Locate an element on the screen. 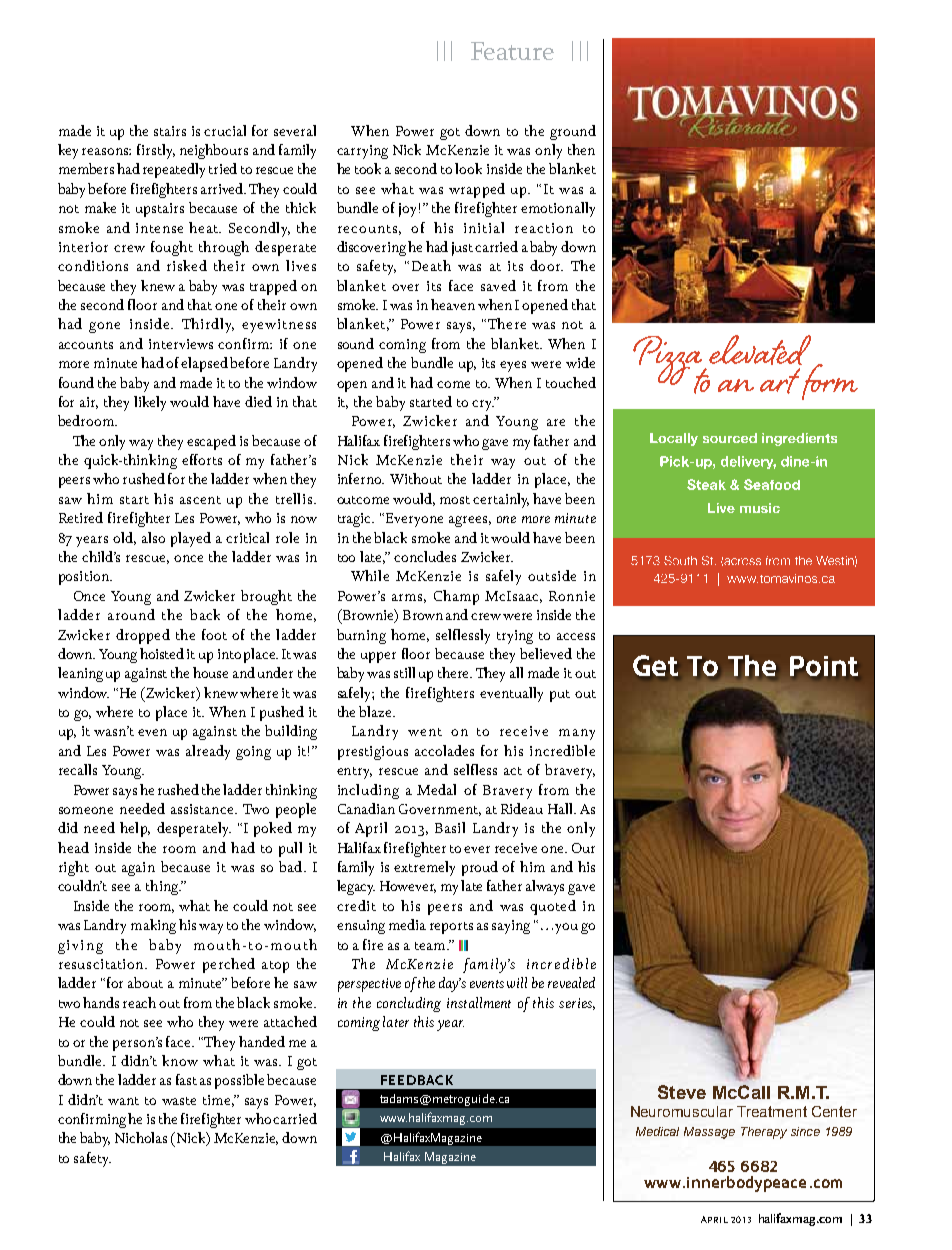 The height and width of the screenshot is (1250, 952). waste is located at coordinates (179, 1101).
